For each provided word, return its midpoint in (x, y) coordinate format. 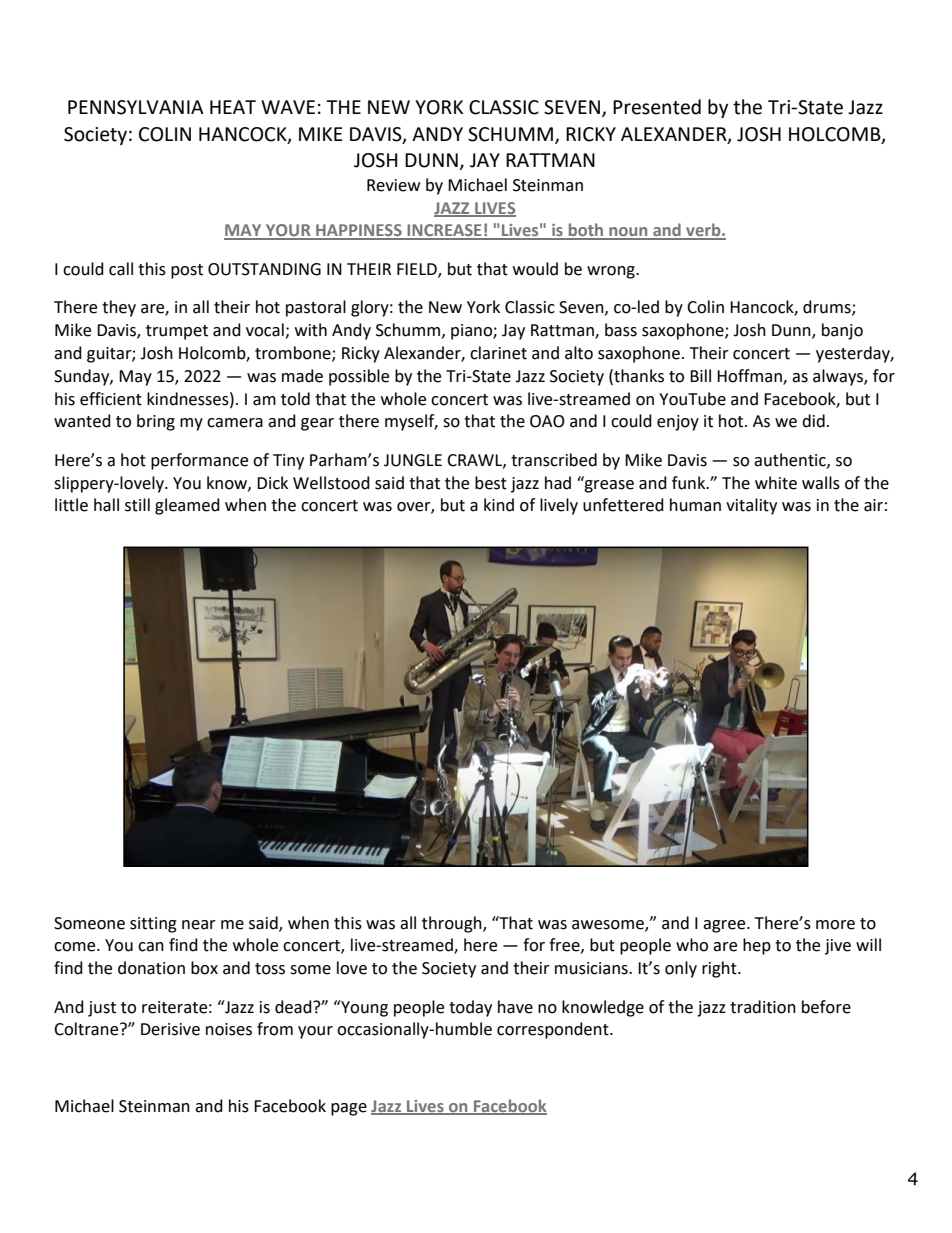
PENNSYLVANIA (136, 107)
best (491, 483)
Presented (657, 107)
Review (393, 185)
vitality (751, 506)
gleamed (187, 506)
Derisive (170, 1029)
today (470, 1008)
